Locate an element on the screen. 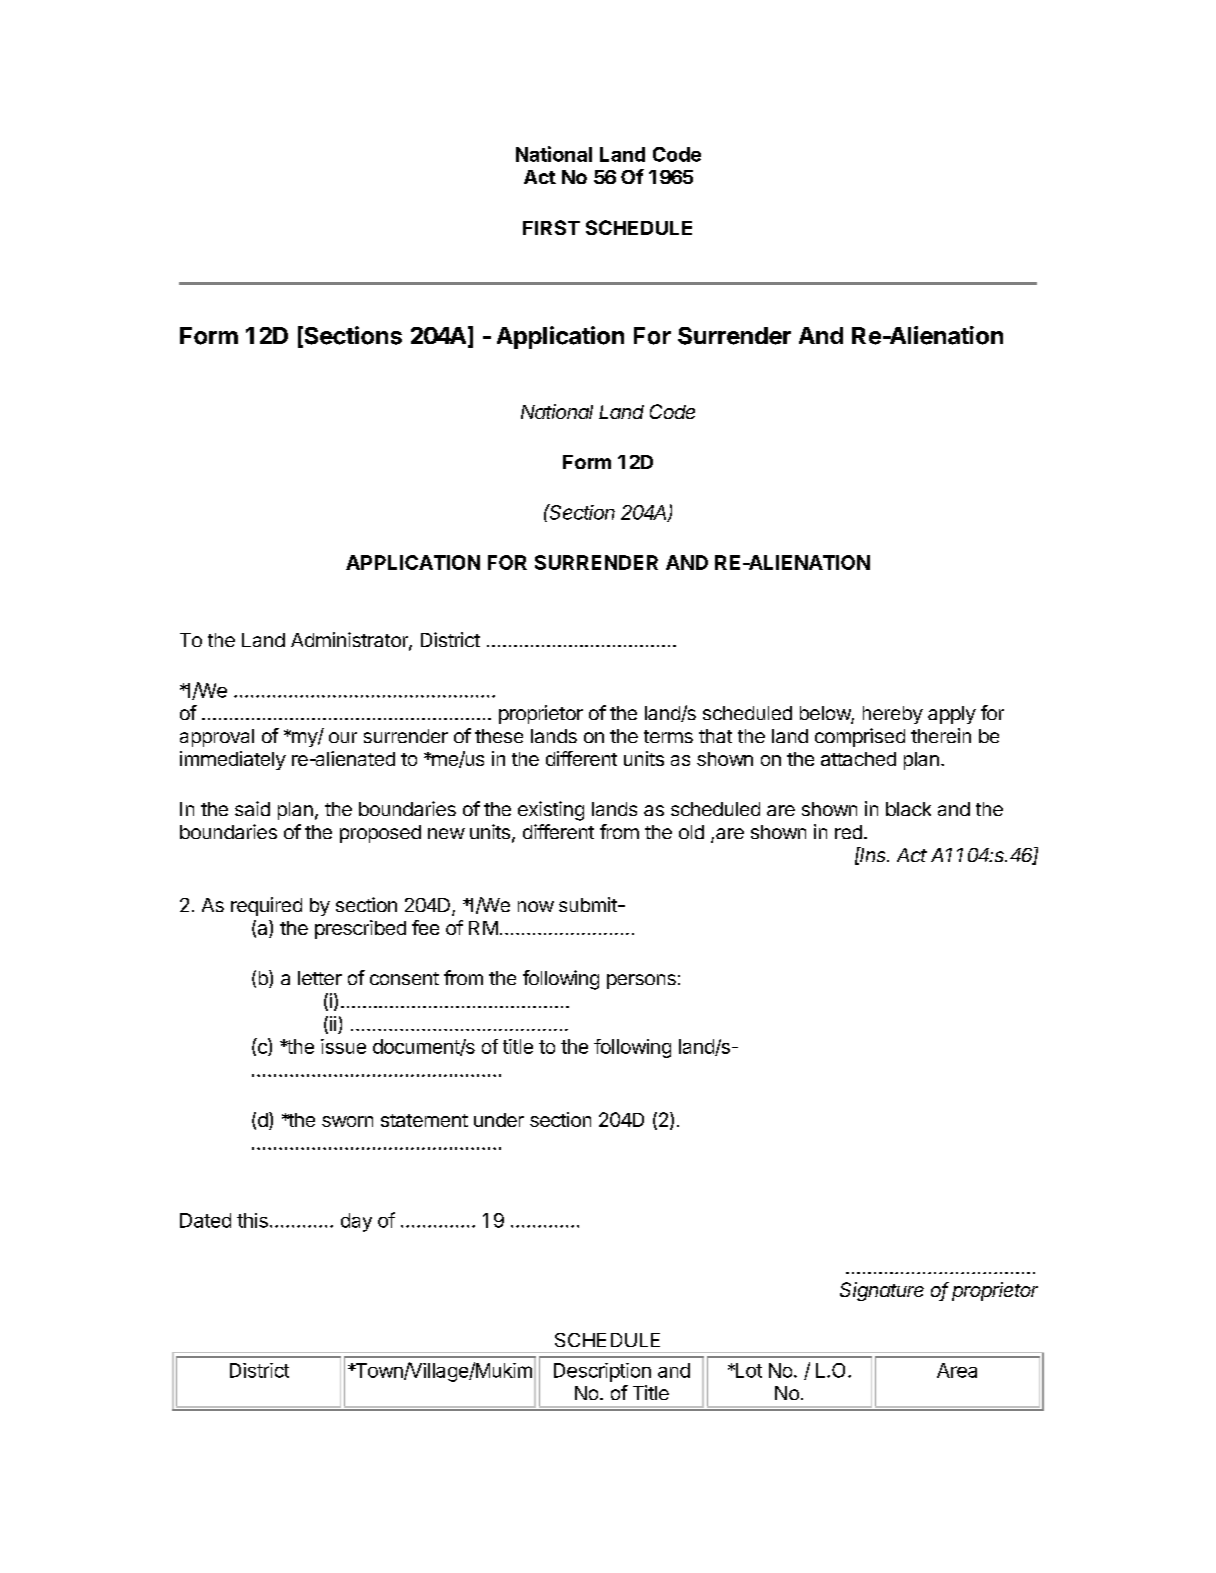 Image resolution: width=1216 pixels, height=1573 pixels. FIRST is located at coordinates (551, 227).
